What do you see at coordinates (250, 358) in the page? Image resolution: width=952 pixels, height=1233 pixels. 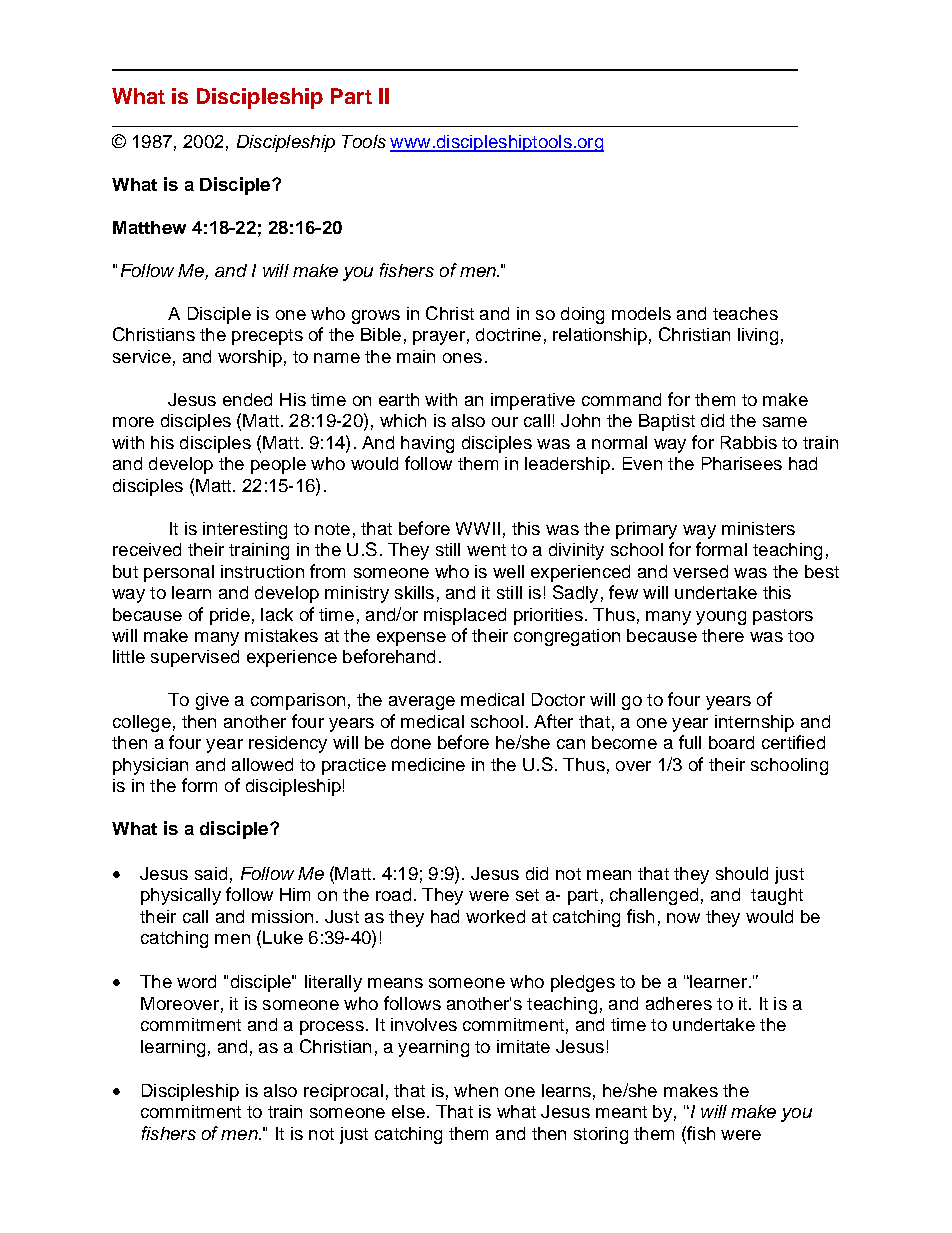 I see `worship` at bounding box center [250, 358].
